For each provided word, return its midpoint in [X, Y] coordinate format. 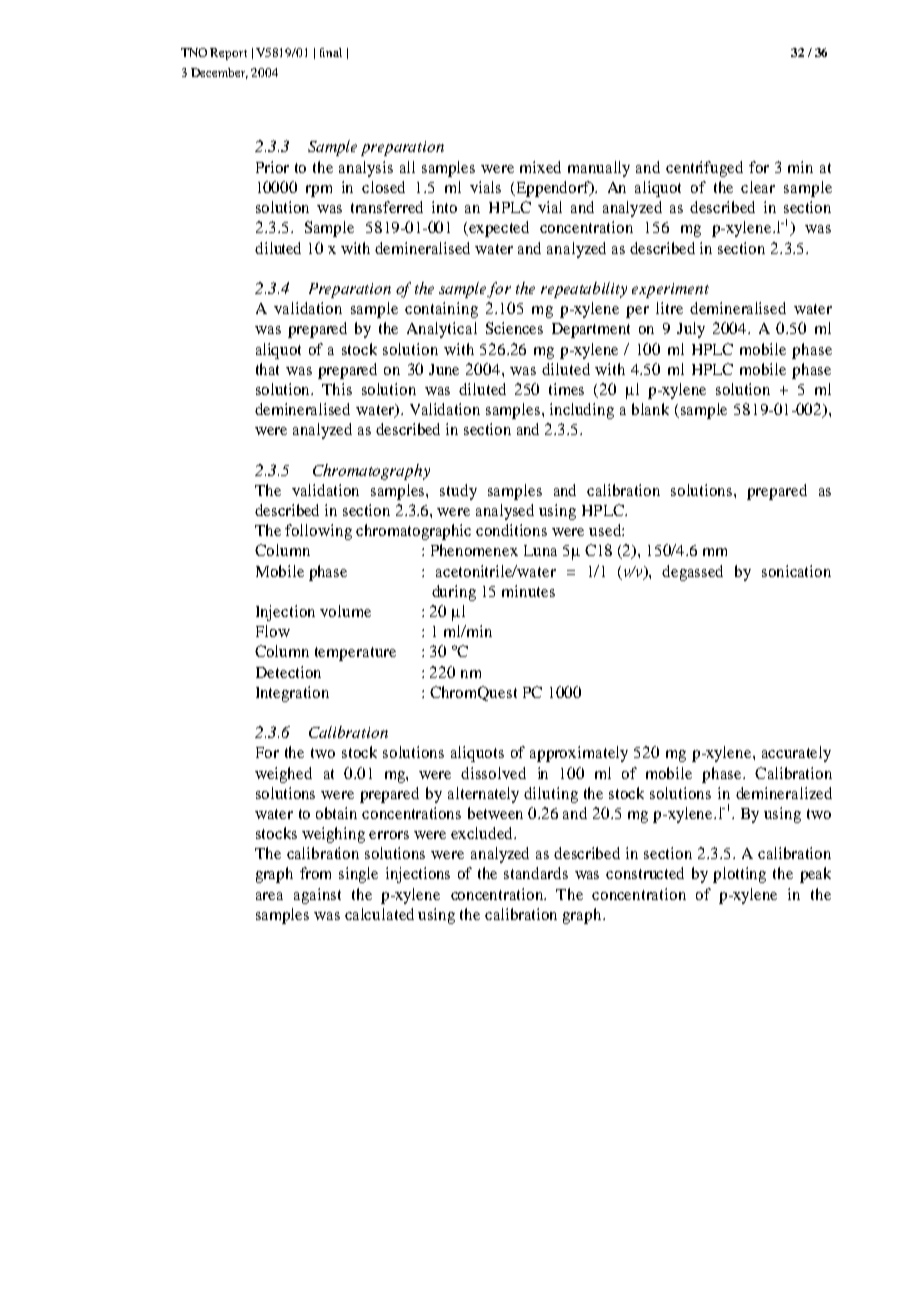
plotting [739, 875]
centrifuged [704, 169]
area [269, 896]
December [219, 73]
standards [536, 873]
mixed [540, 167]
